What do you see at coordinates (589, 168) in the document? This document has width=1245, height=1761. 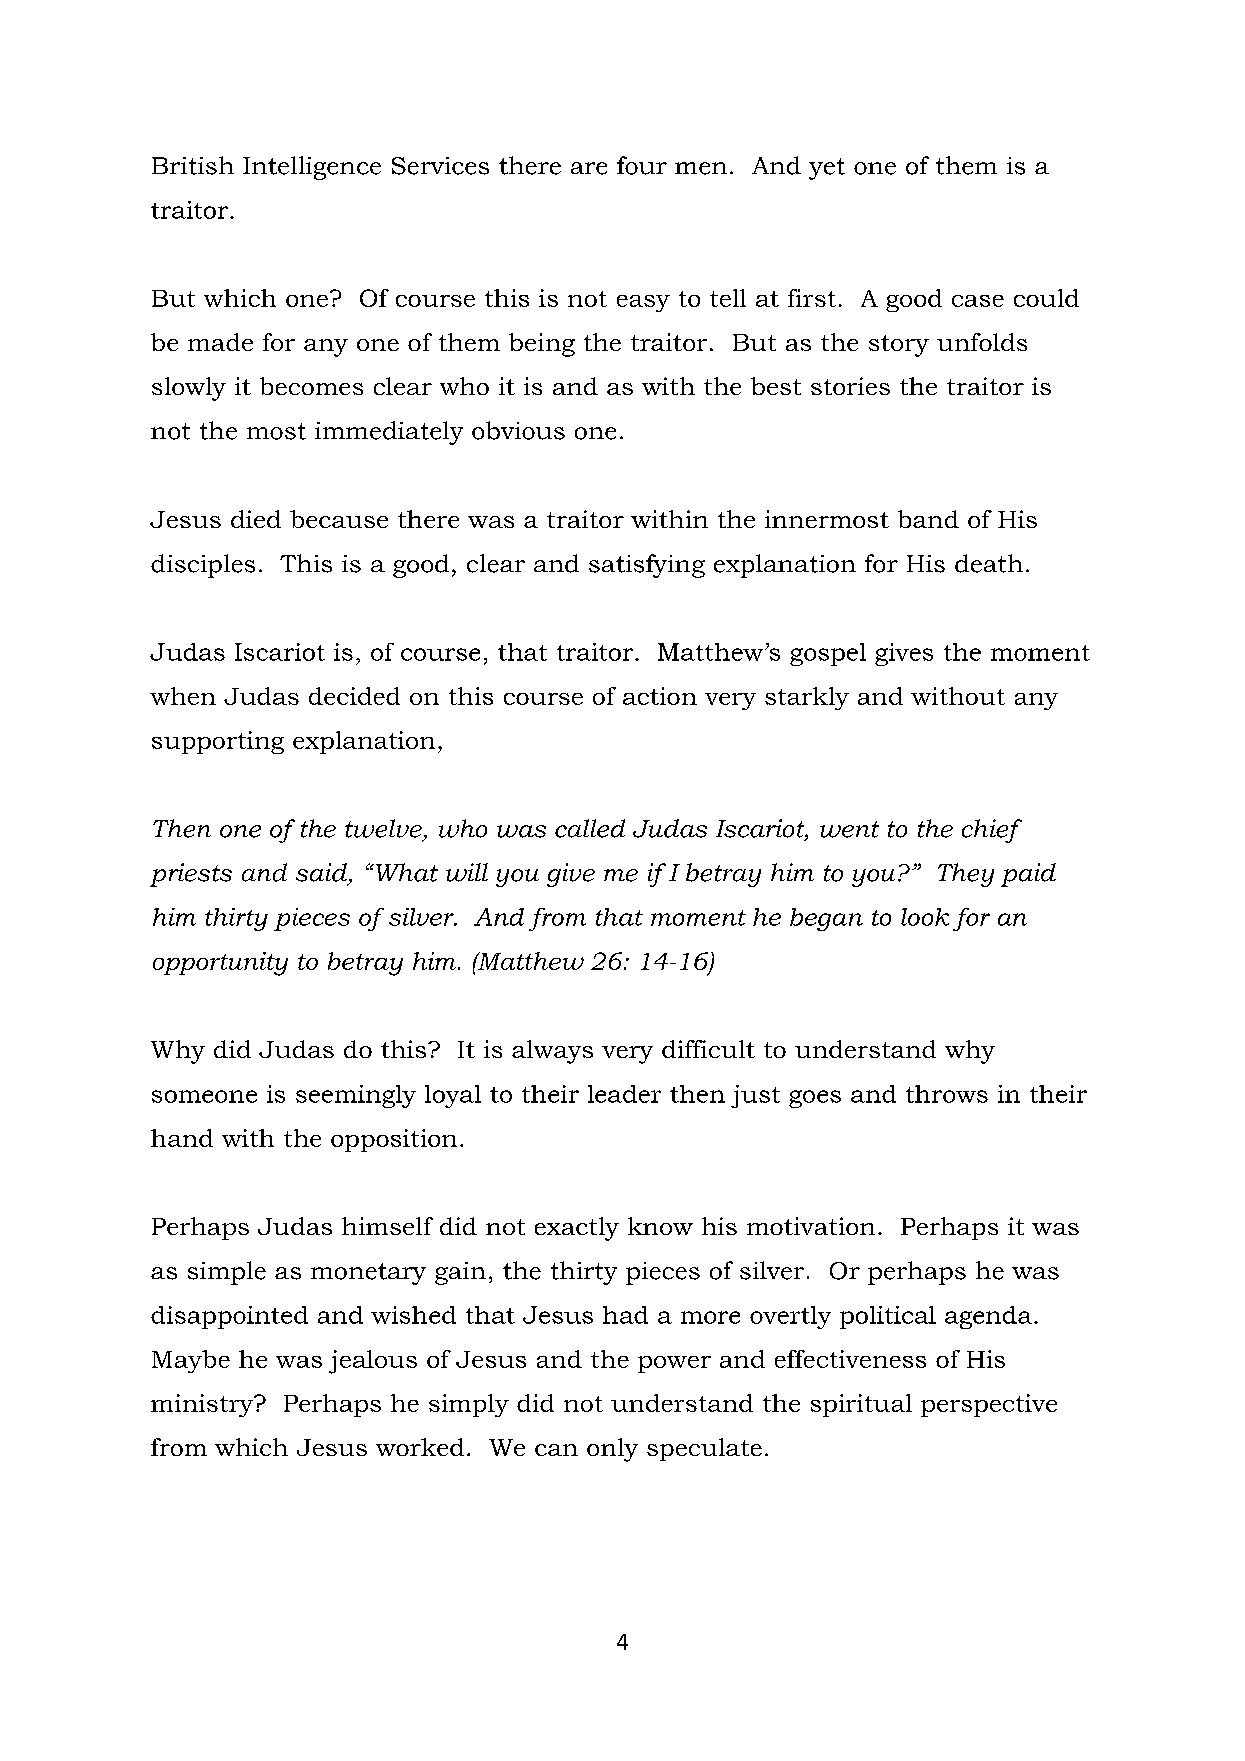 I see `are` at bounding box center [589, 168].
